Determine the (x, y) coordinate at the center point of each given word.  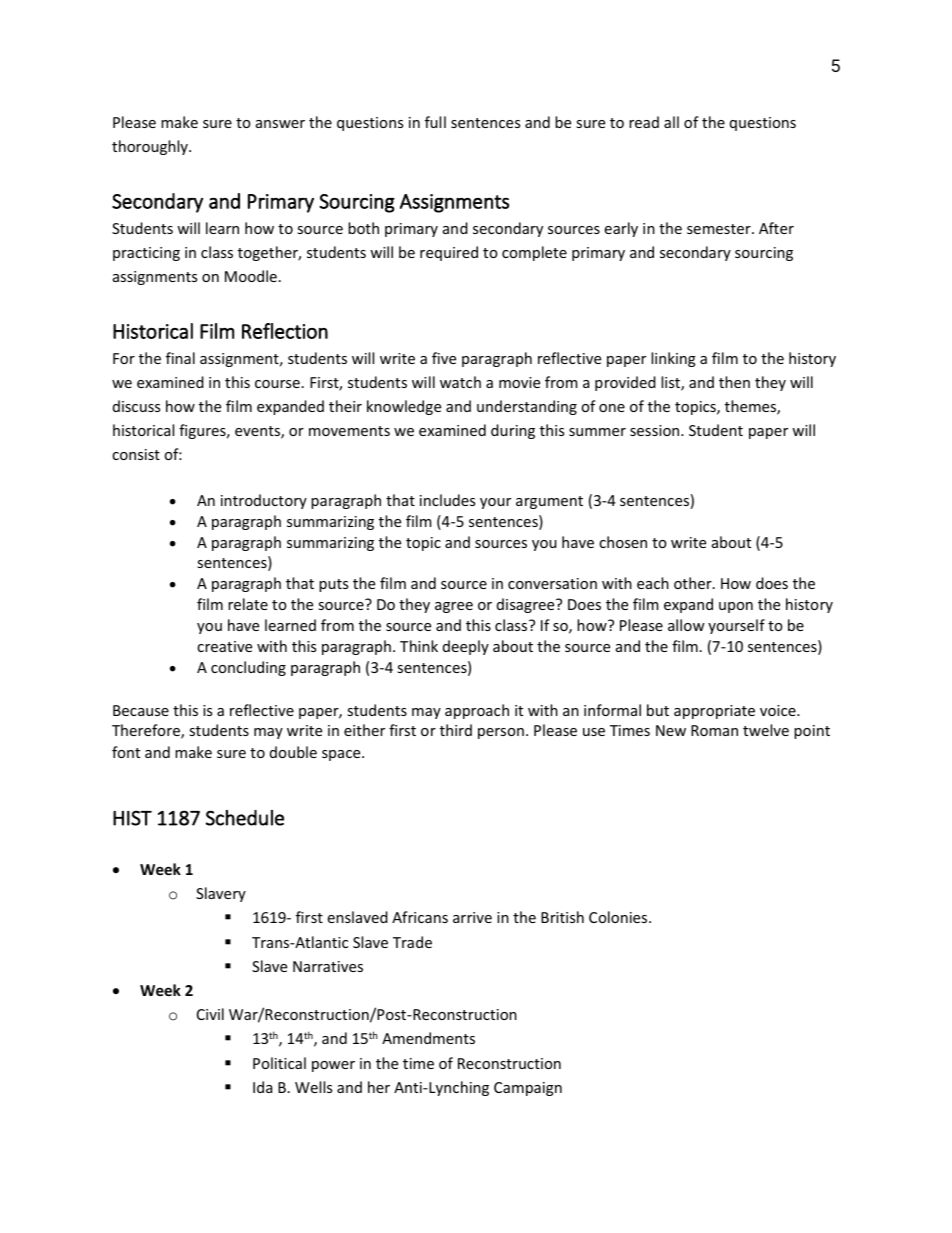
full (435, 122)
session (656, 430)
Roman (714, 730)
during (513, 431)
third (456, 730)
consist (136, 454)
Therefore (147, 731)
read (644, 122)
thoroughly (151, 147)
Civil (210, 1014)
